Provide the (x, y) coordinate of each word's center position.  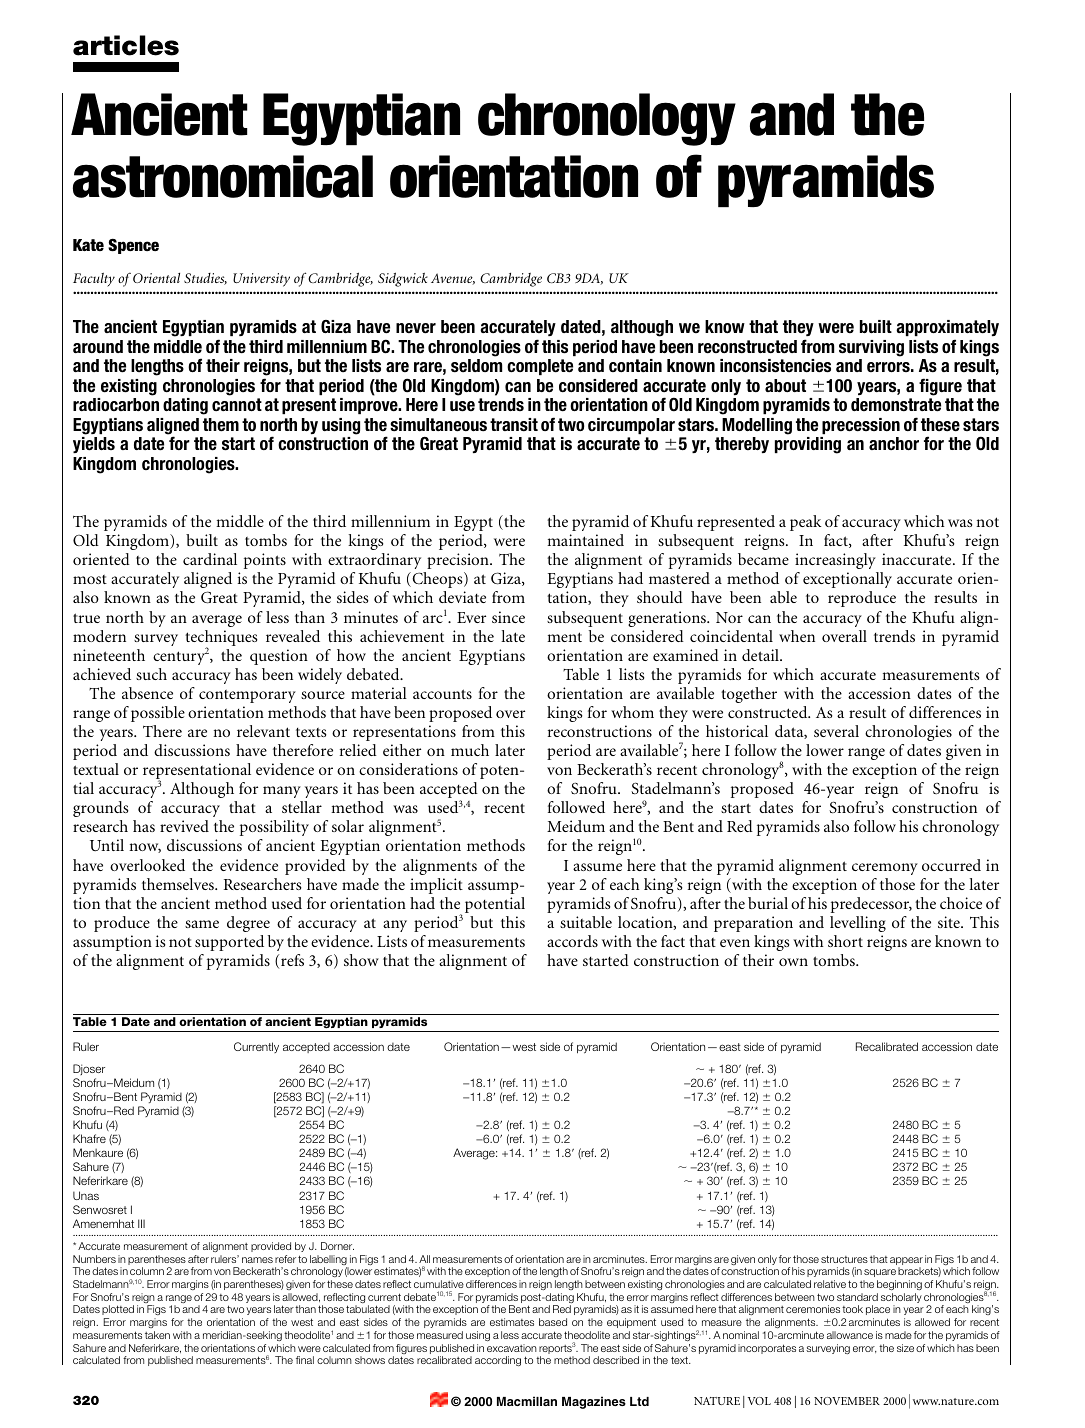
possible (158, 714)
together (749, 695)
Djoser (89, 1069)
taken (157, 1335)
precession (861, 426)
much (470, 750)
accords (572, 941)
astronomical (223, 176)
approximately (947, 328)
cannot (237, 405)
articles (126, 45)
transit (514, 425)
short (845, 941)
